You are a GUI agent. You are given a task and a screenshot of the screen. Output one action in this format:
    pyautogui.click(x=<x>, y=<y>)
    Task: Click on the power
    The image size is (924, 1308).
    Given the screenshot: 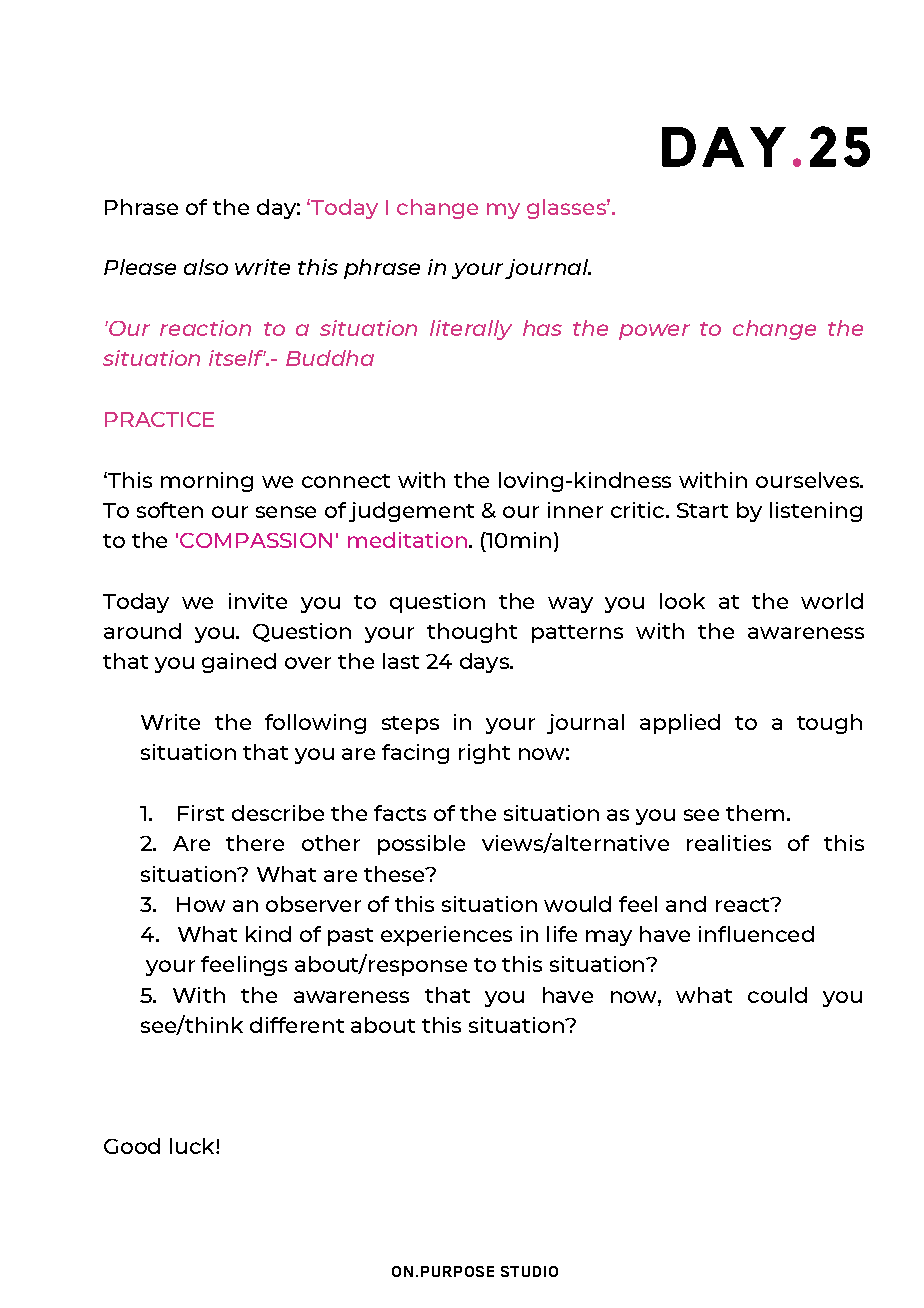 What is the action you would take?
    pyautogui.click(x=654, y=332)
